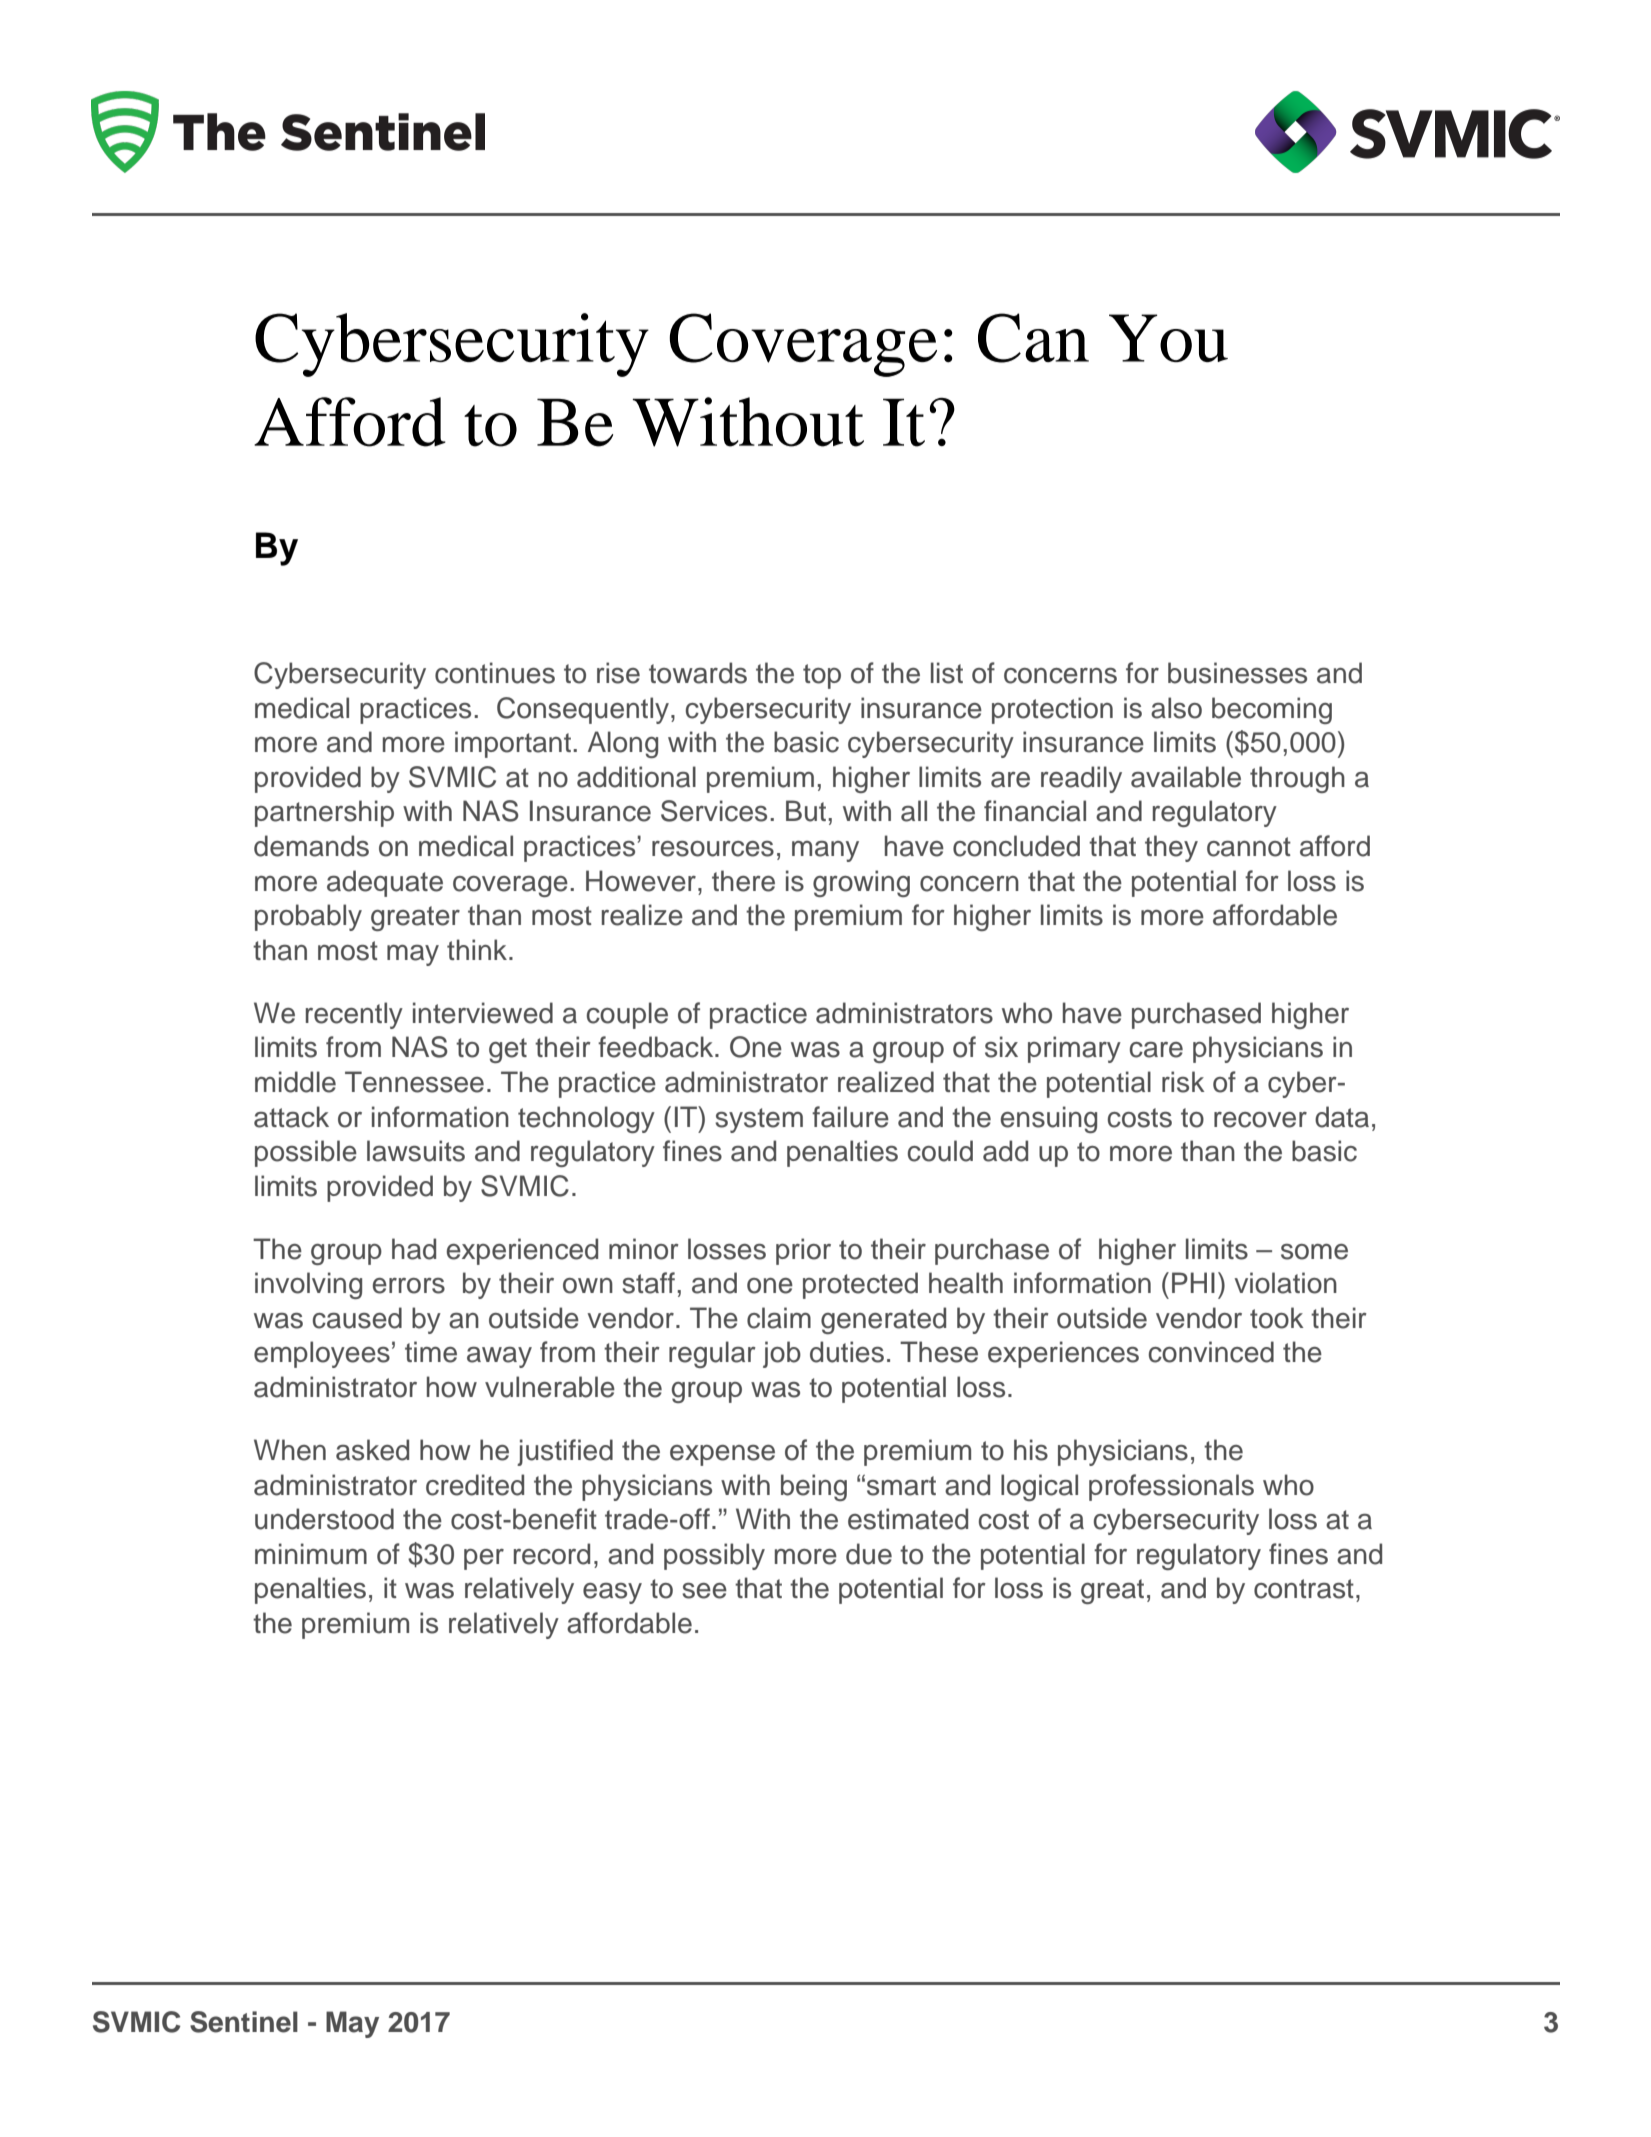 The height and width of the screenshot is (2137, 1651). I want to click on lawsuits, so click(416, 1151).
